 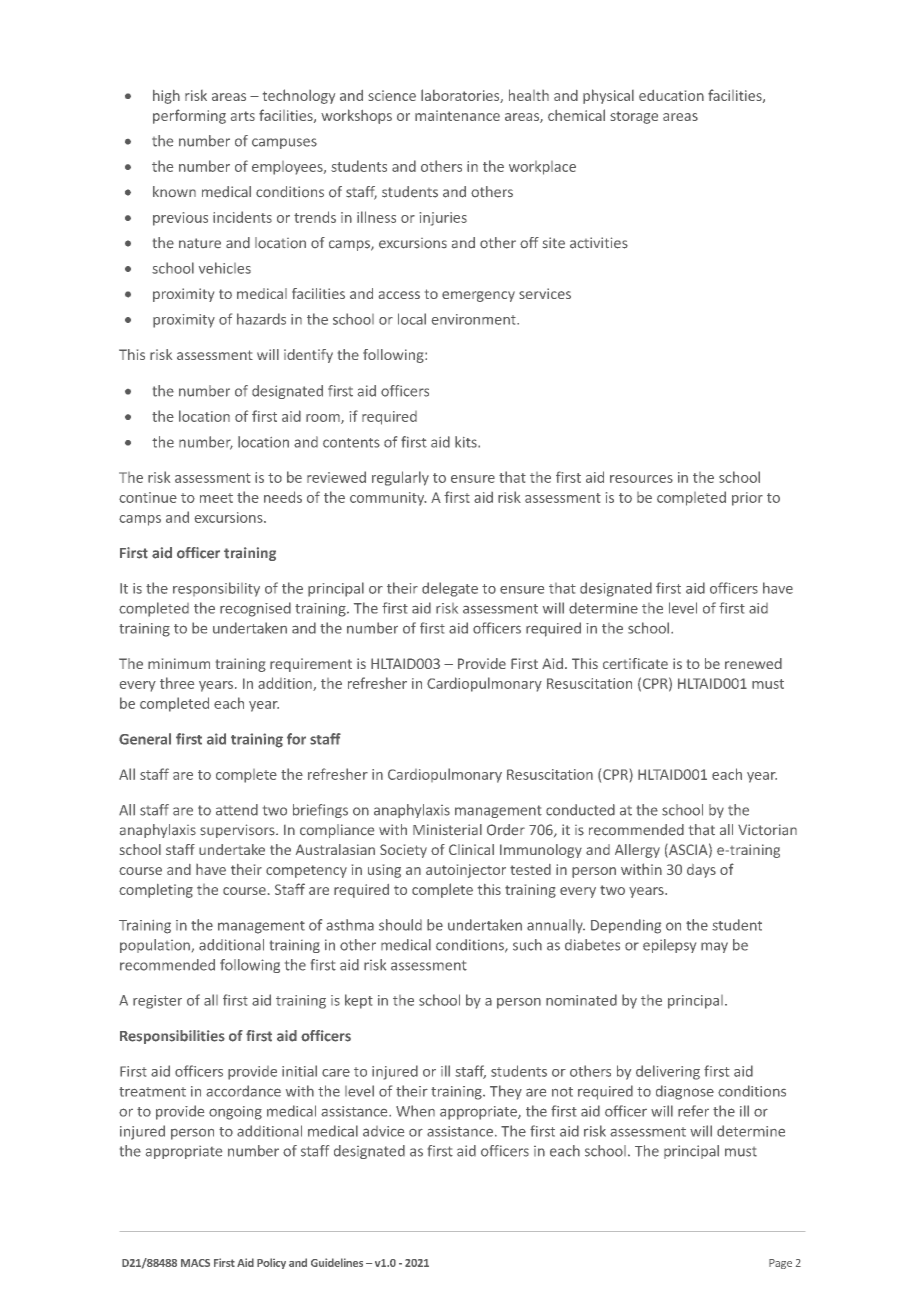 What do you see at coordinates (457, 115) in the image?
I see `maintenance` at bounding box center [457, 115].
